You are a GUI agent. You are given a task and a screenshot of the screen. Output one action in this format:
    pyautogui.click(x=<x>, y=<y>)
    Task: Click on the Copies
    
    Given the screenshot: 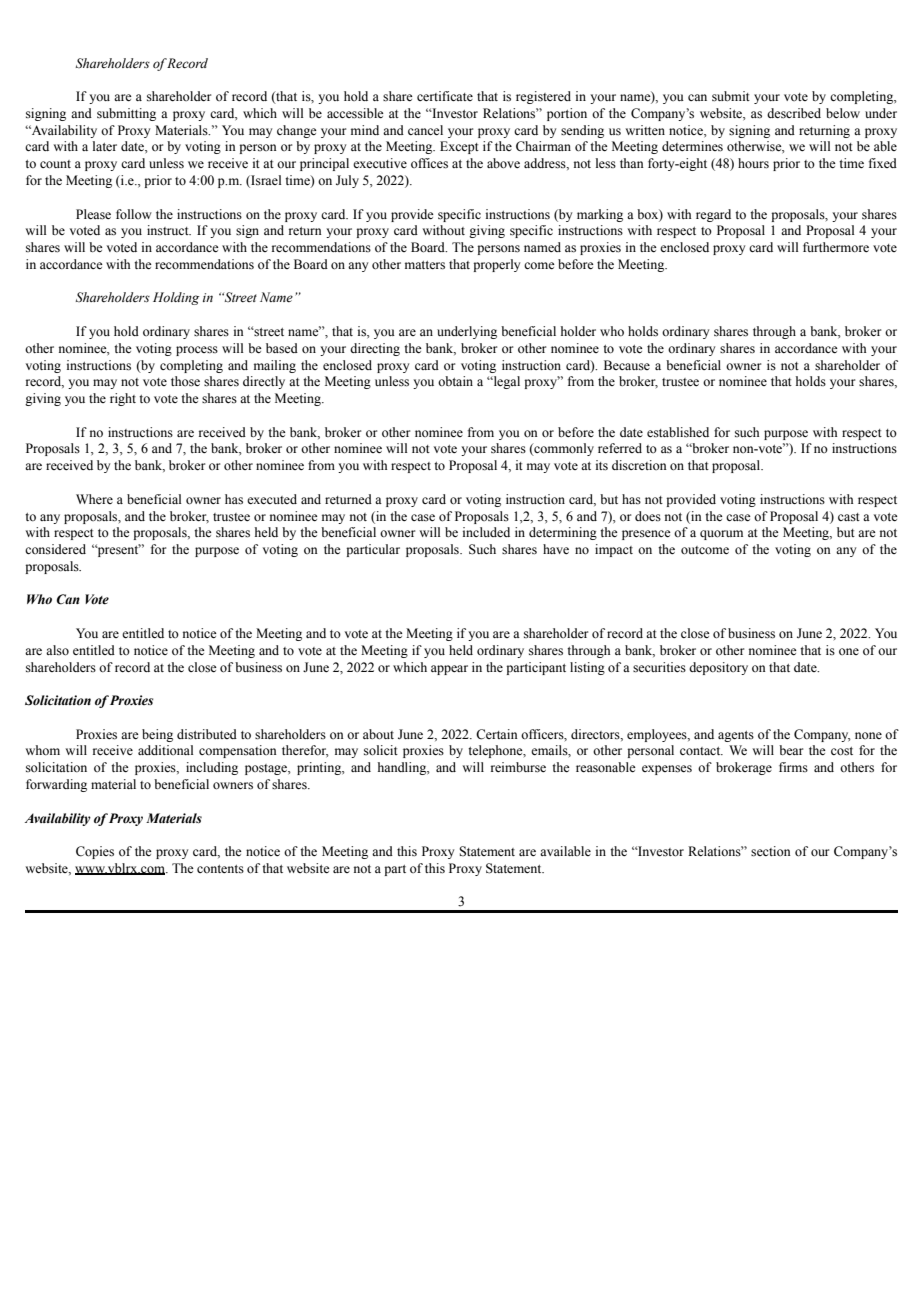 What is the action you would take?
    pyautogui.click(x=95, y=852)
